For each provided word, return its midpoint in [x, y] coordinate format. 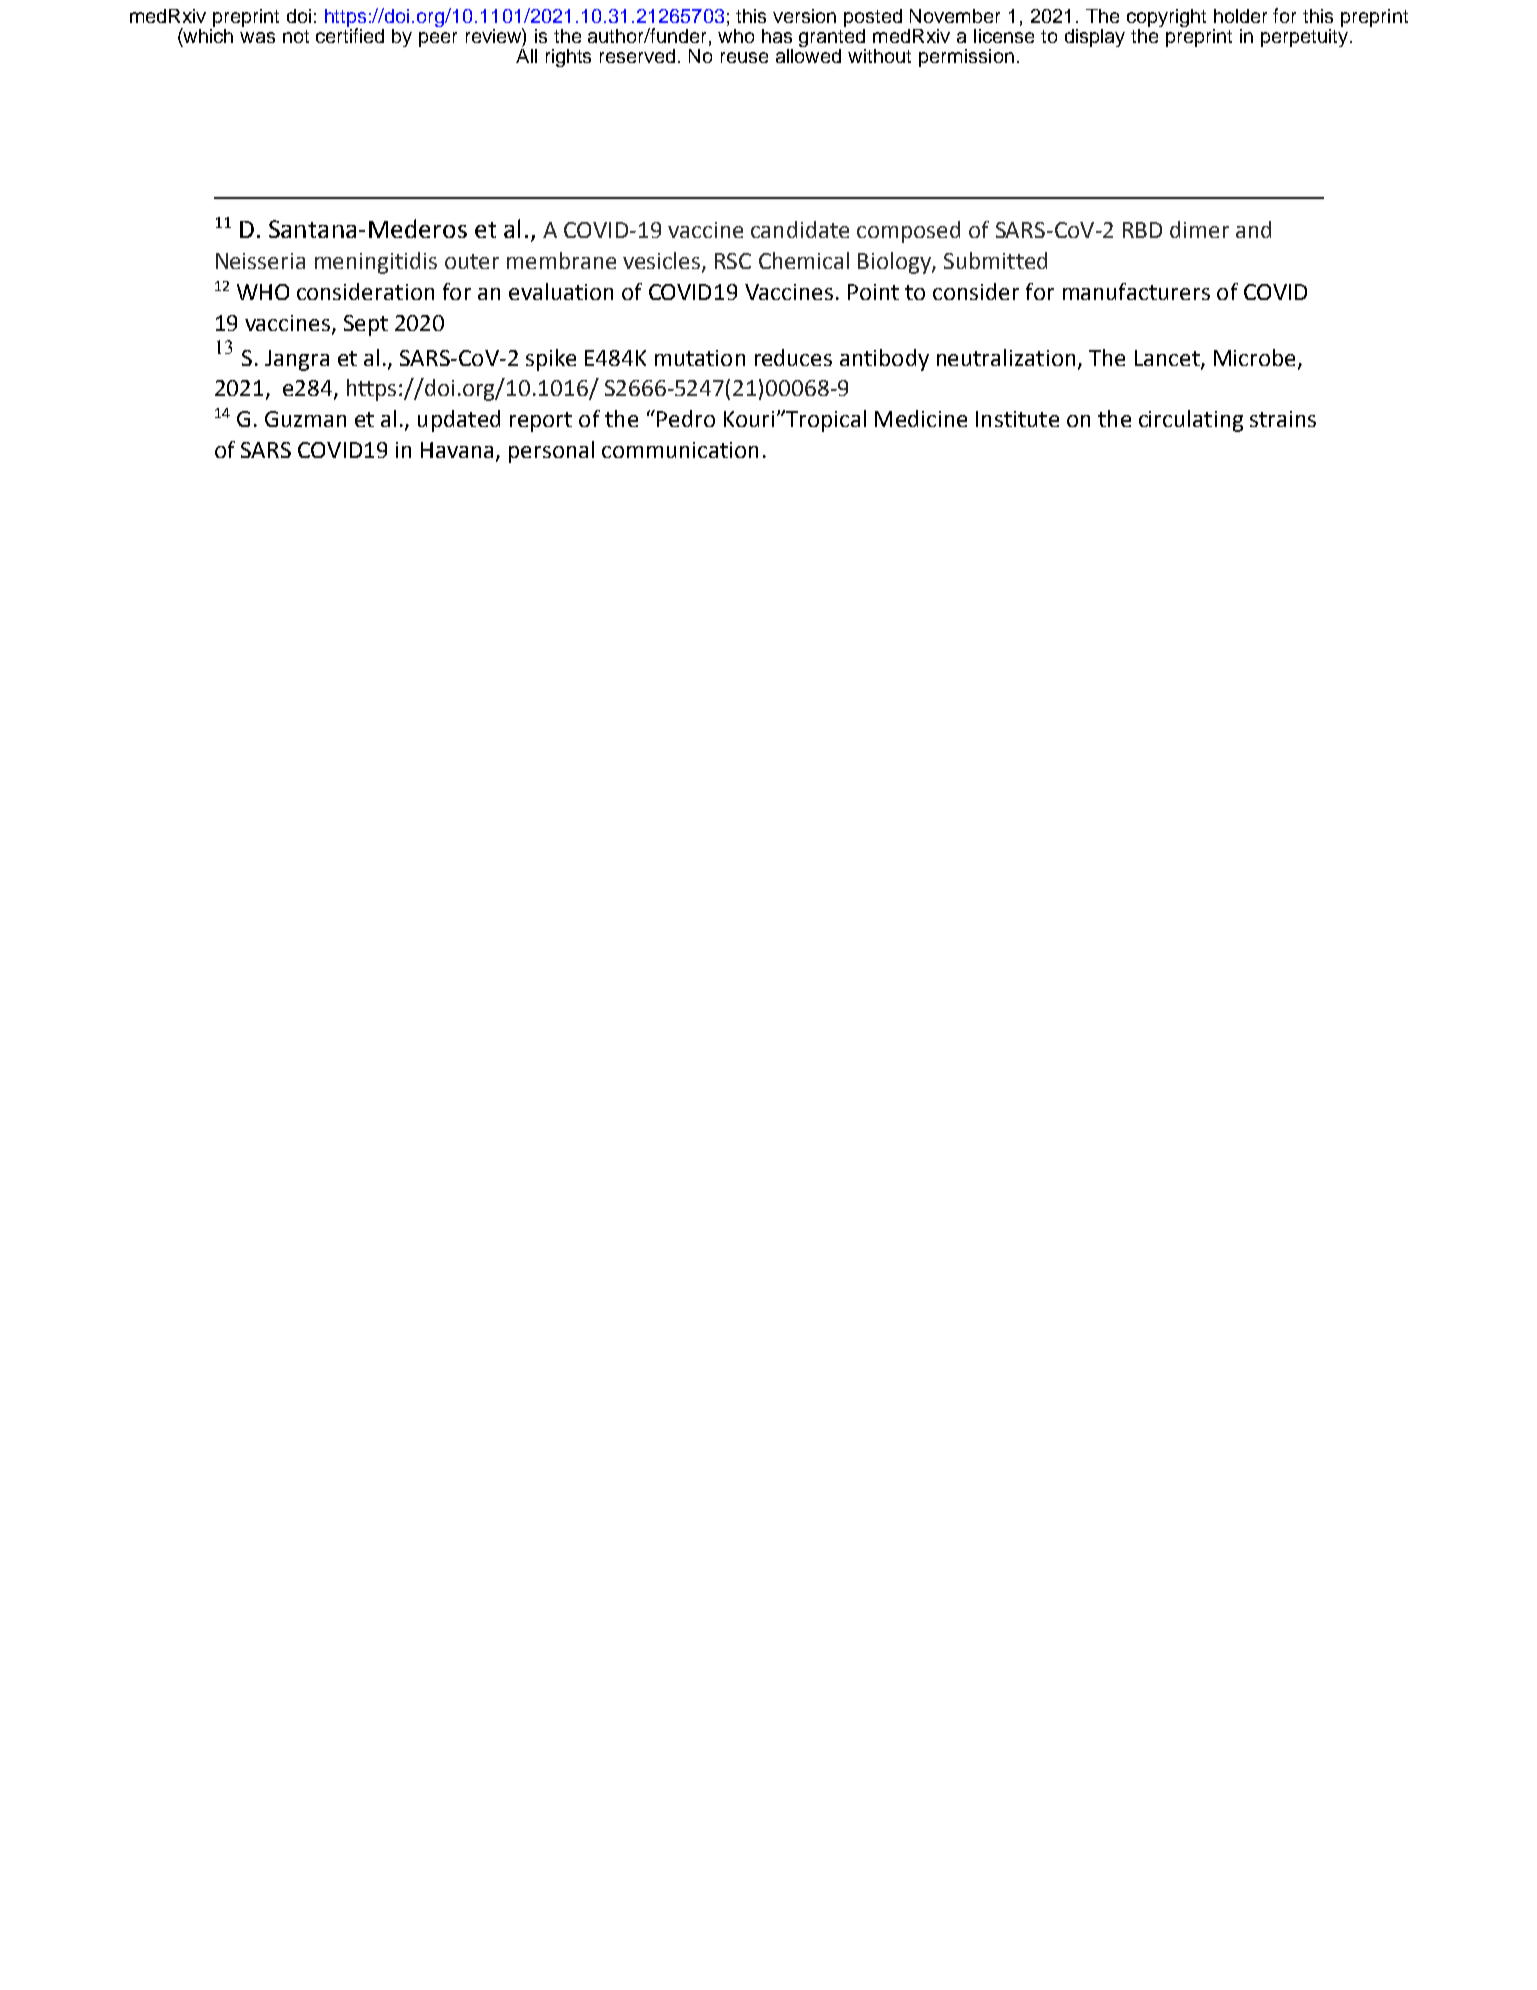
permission [966, 58]
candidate [800, 229]
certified [350, 34]
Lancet [1168, 359]
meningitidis [376, 263]
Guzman [305, 419]
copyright [1166, 18]
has [777, 36]
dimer [1199, 229]
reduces [793, 357]
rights [568, 58]
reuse [744, 57]
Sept [366, 325]
